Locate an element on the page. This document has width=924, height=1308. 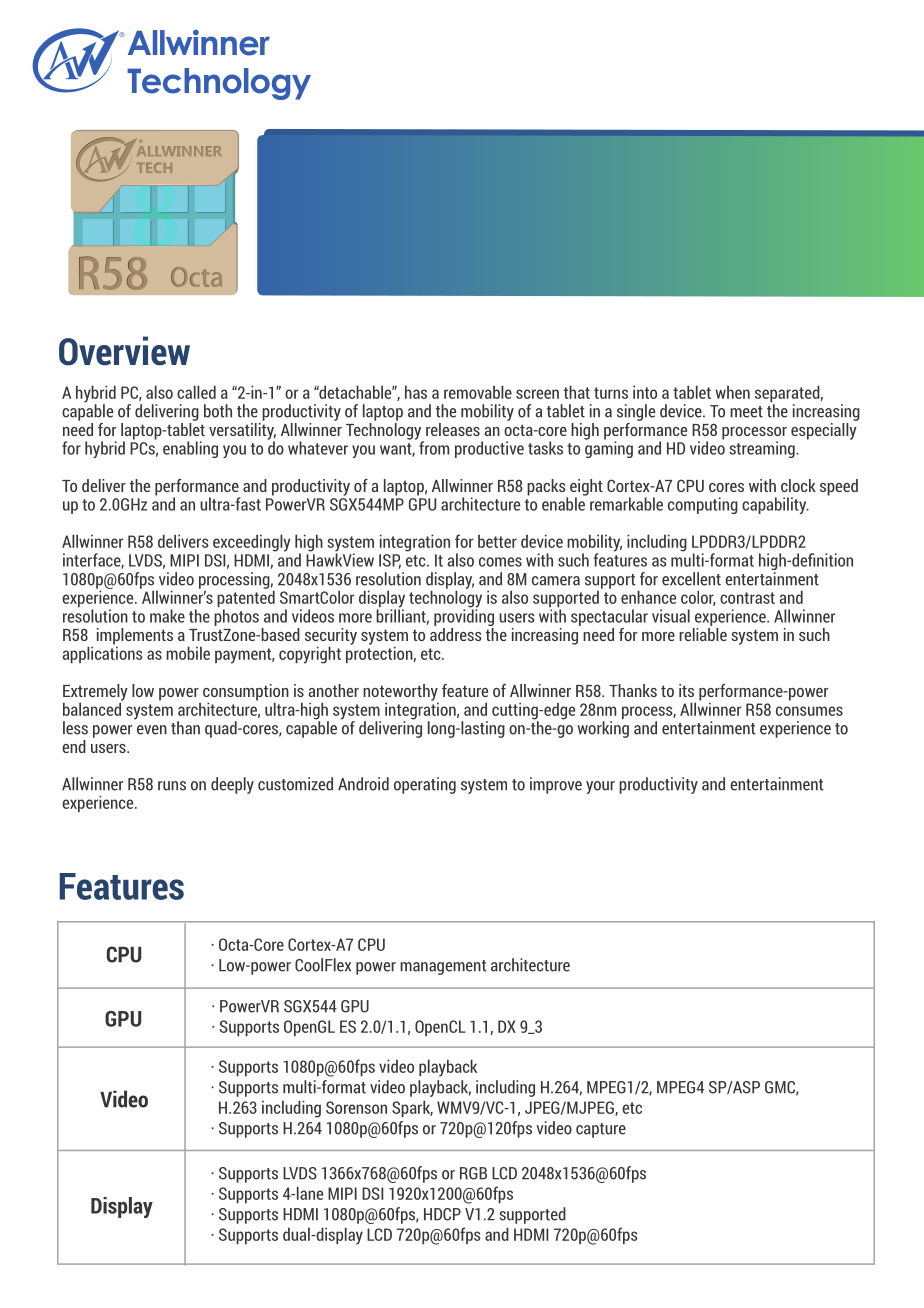
when is located at coordinates (733, 392).
